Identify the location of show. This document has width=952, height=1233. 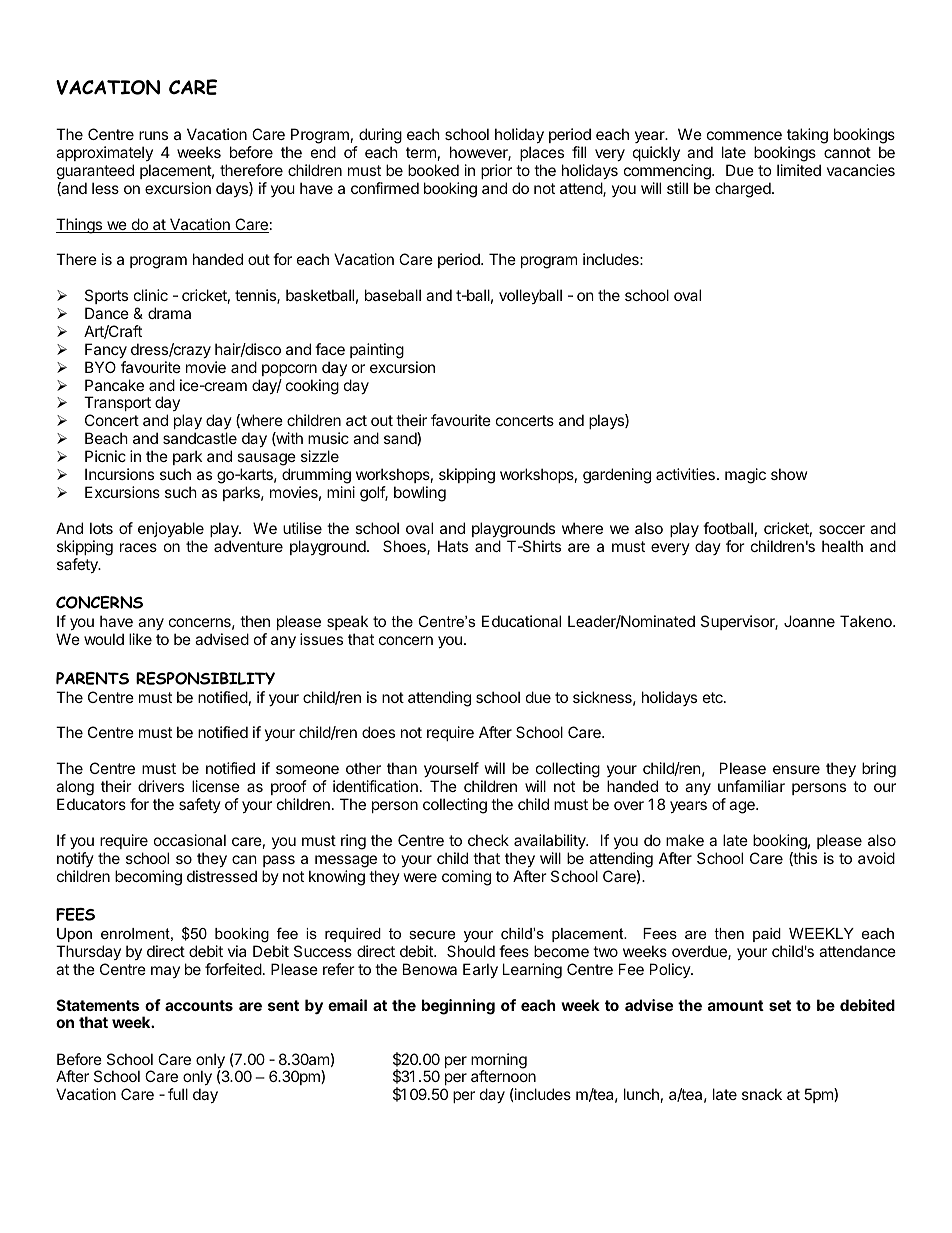
(789, 474).
